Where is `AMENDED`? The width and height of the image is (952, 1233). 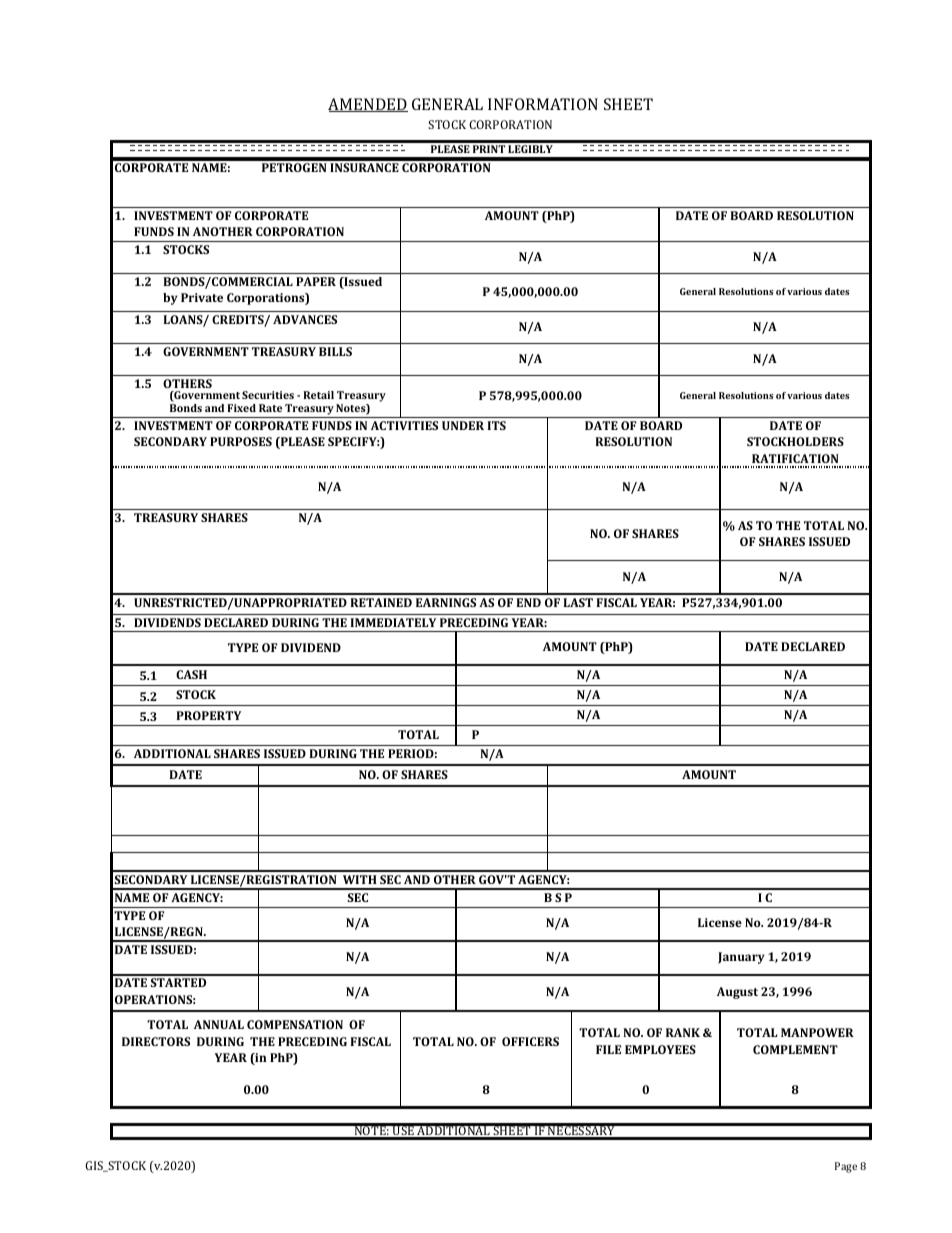
AMENDED is located at coordinates (368, 105).
